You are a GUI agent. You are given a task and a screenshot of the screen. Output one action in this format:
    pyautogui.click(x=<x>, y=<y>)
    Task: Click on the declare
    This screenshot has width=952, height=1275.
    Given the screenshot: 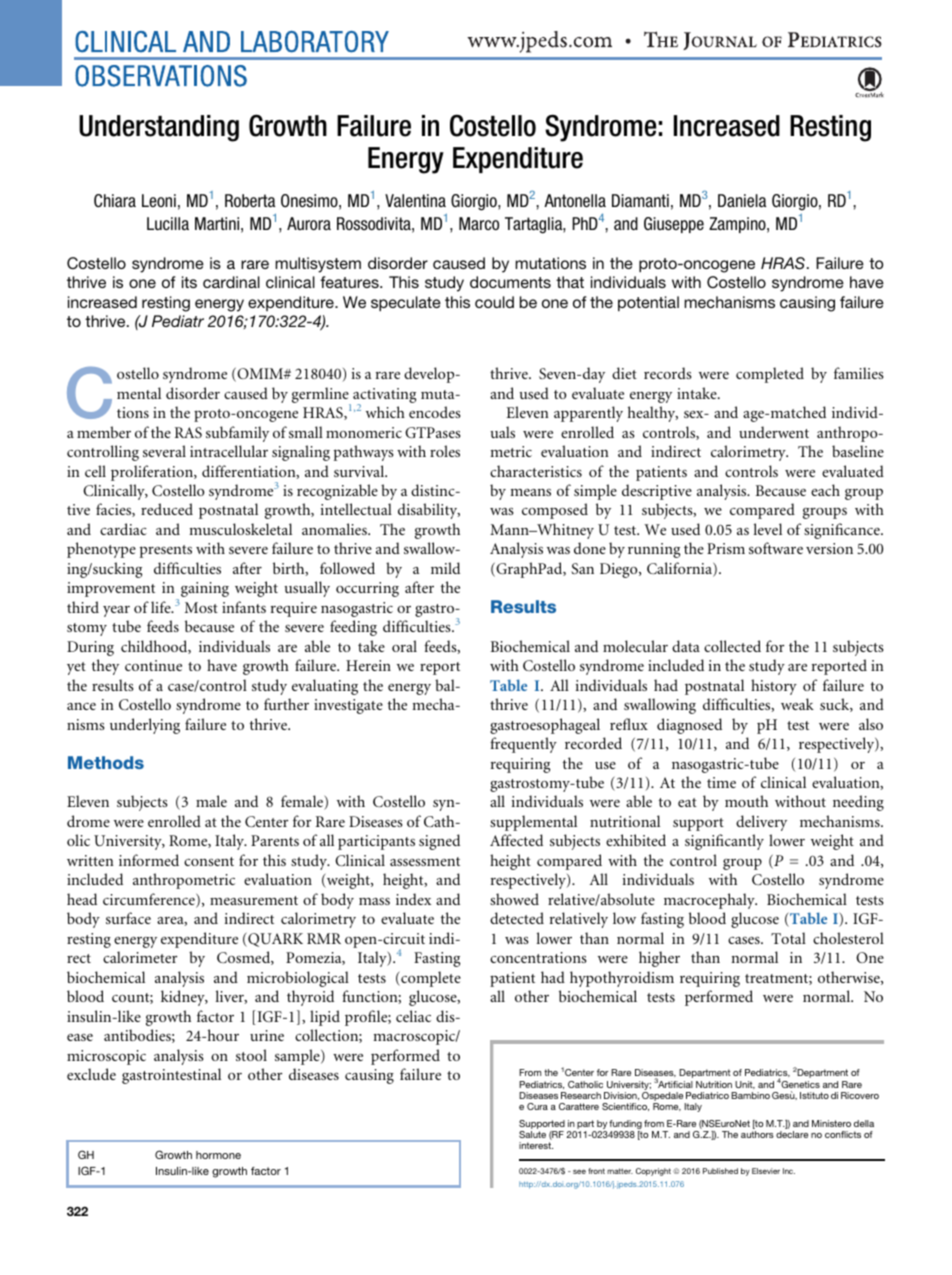 What is the action you would take?
    pyautogui.click(x=792, y=1134)
